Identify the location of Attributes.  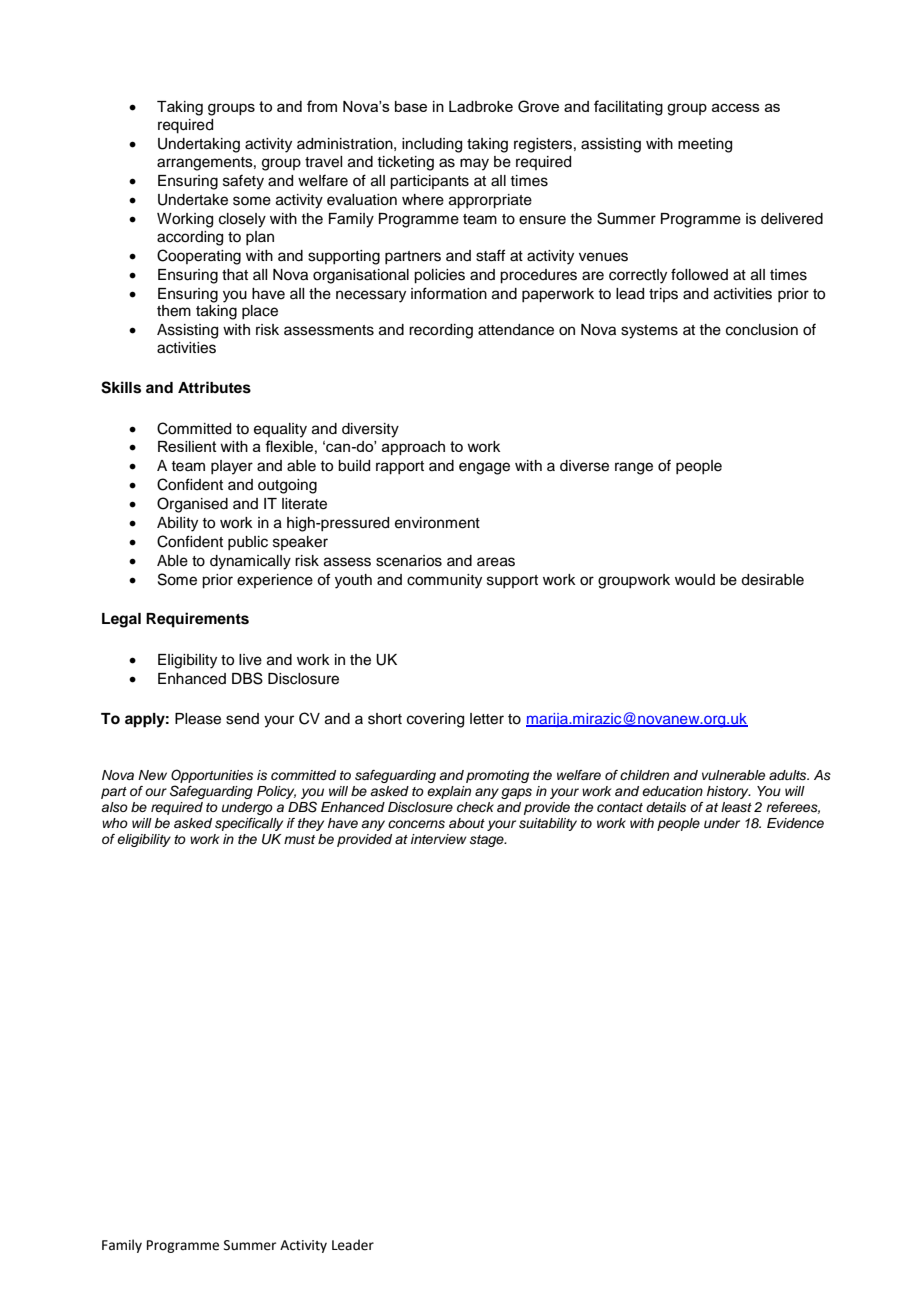
(214, 387).
